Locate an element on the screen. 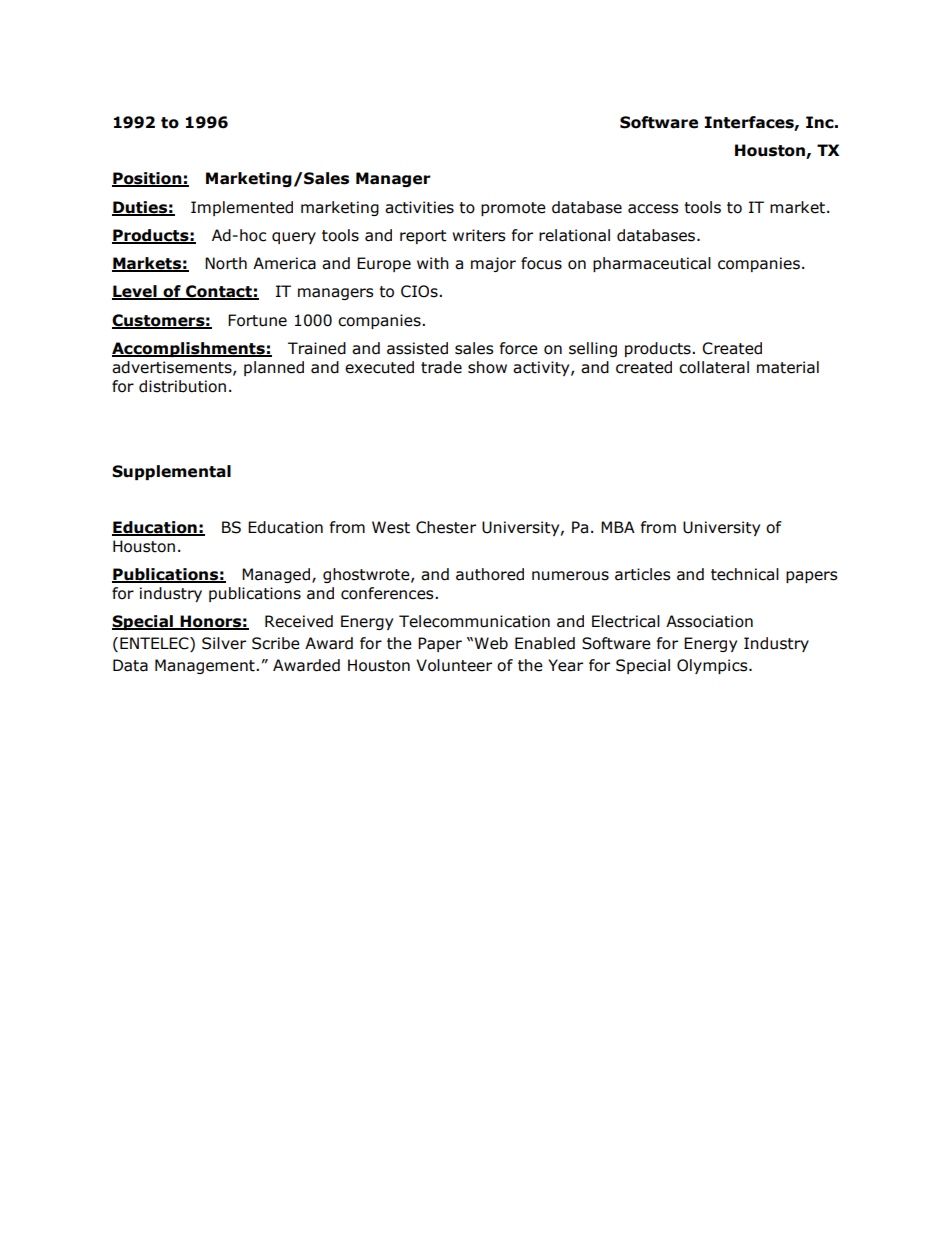 The image size is (952, 1233). Implemented is located at coordinates (242, 208).
